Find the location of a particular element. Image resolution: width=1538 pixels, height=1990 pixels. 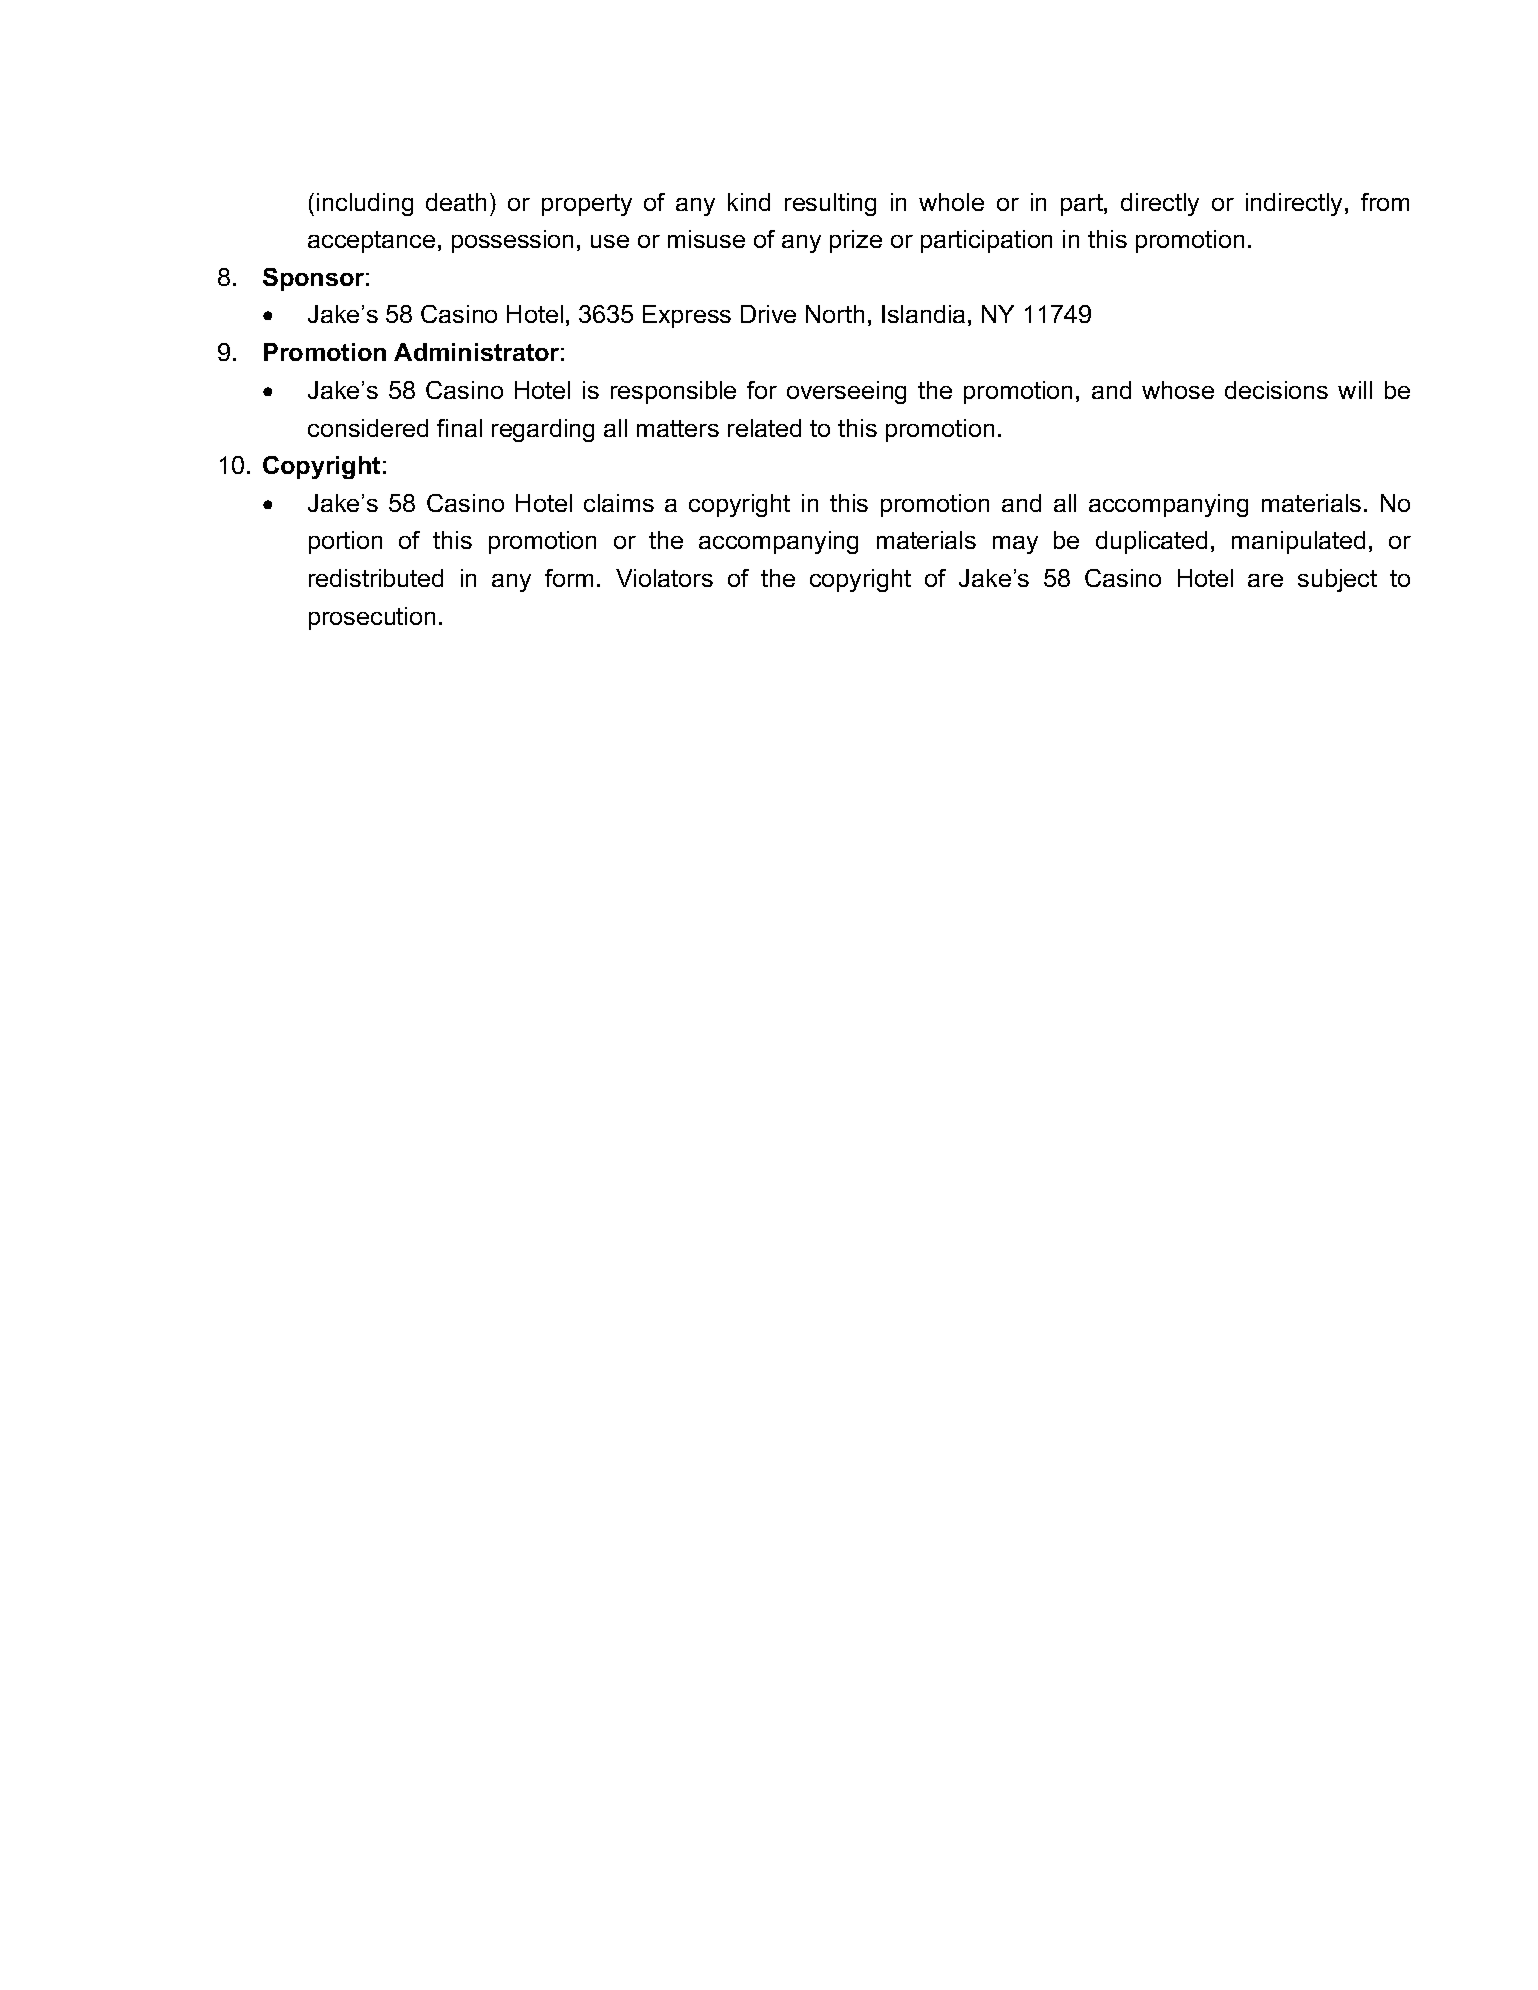

from is located at coordinates (1385, 202).
